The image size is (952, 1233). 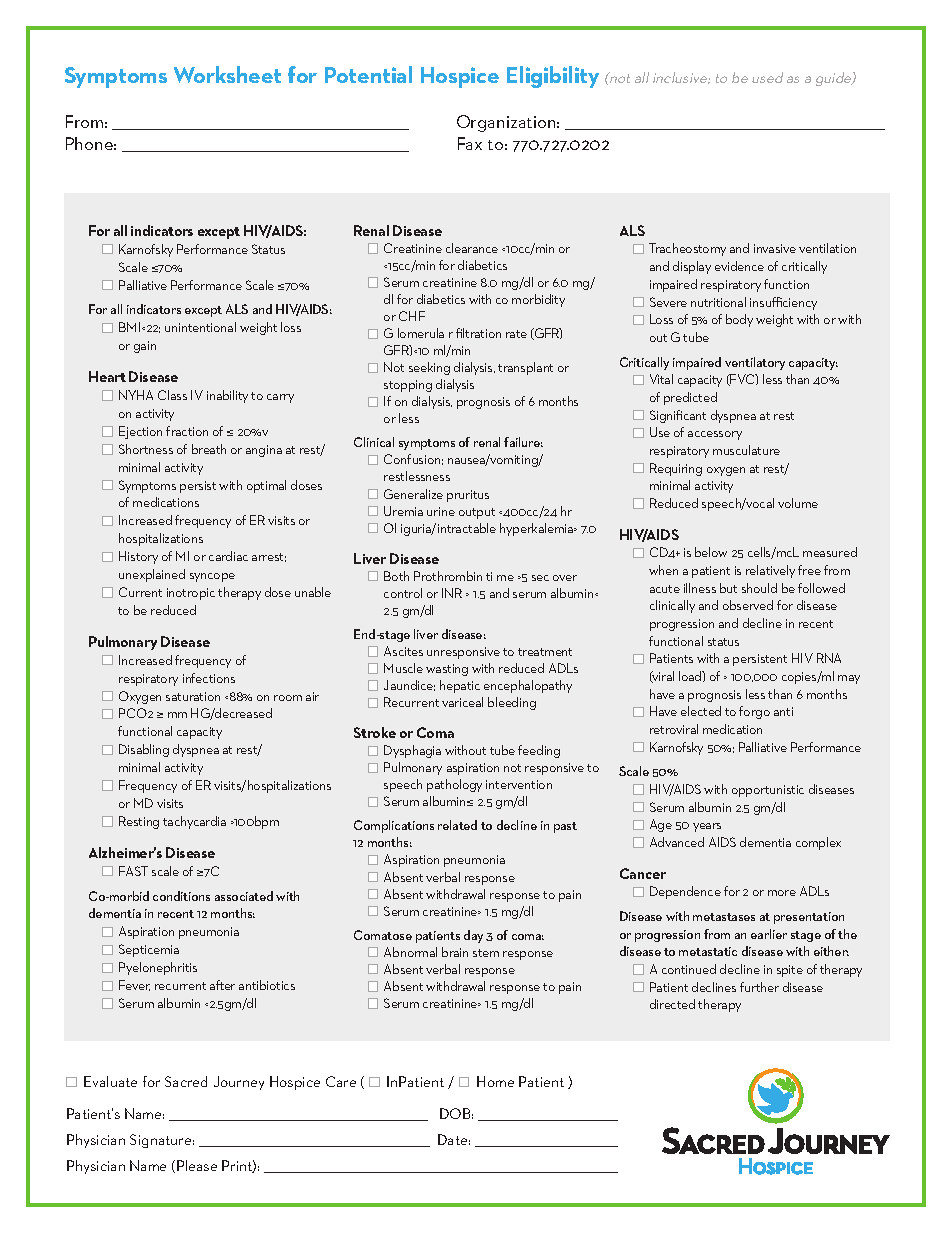 What do you see at coordinates (775, 248) in the page?
I see `invasive` at bounding box center [775, 248].
